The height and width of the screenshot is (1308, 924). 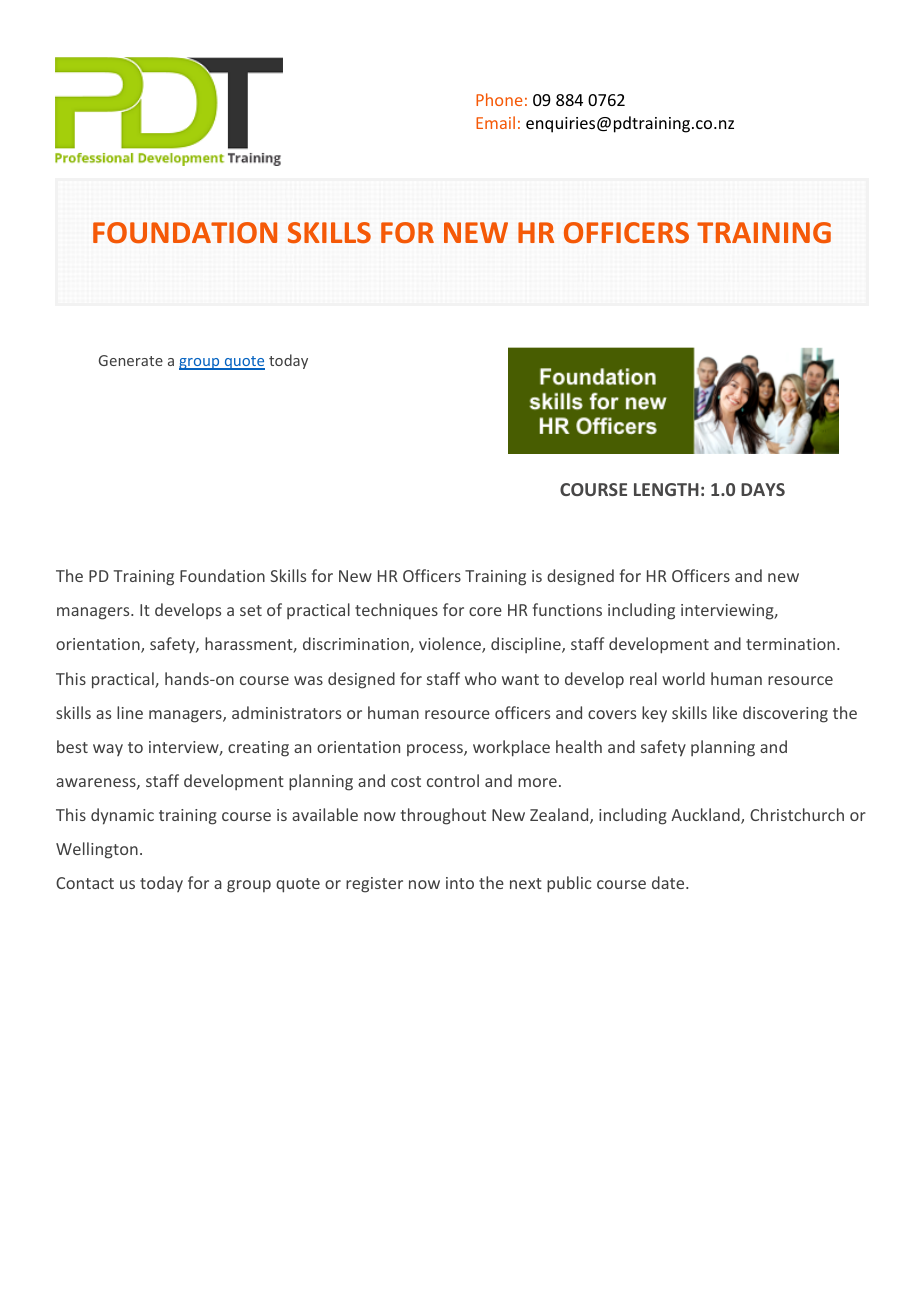 I want to click on DAYS, so click(x=763, y=489).
